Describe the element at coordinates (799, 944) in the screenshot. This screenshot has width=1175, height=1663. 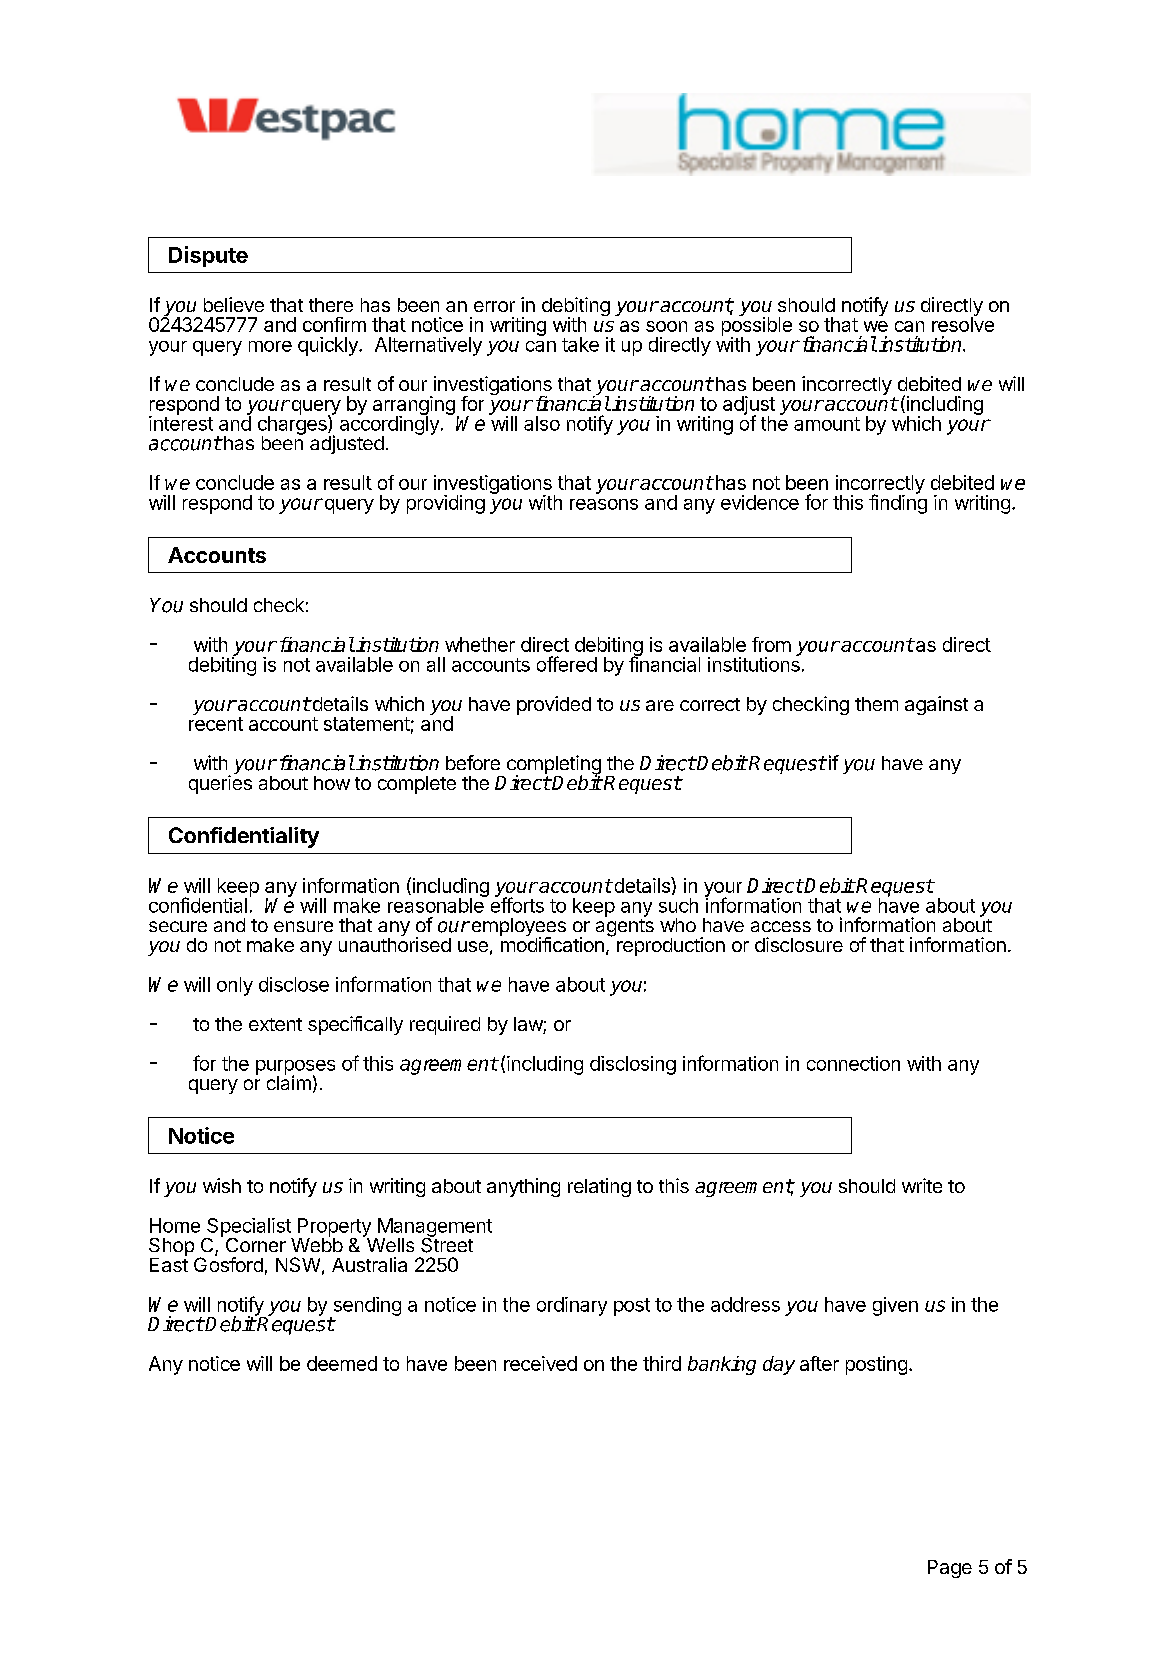
I see `disclosure` at that location.
